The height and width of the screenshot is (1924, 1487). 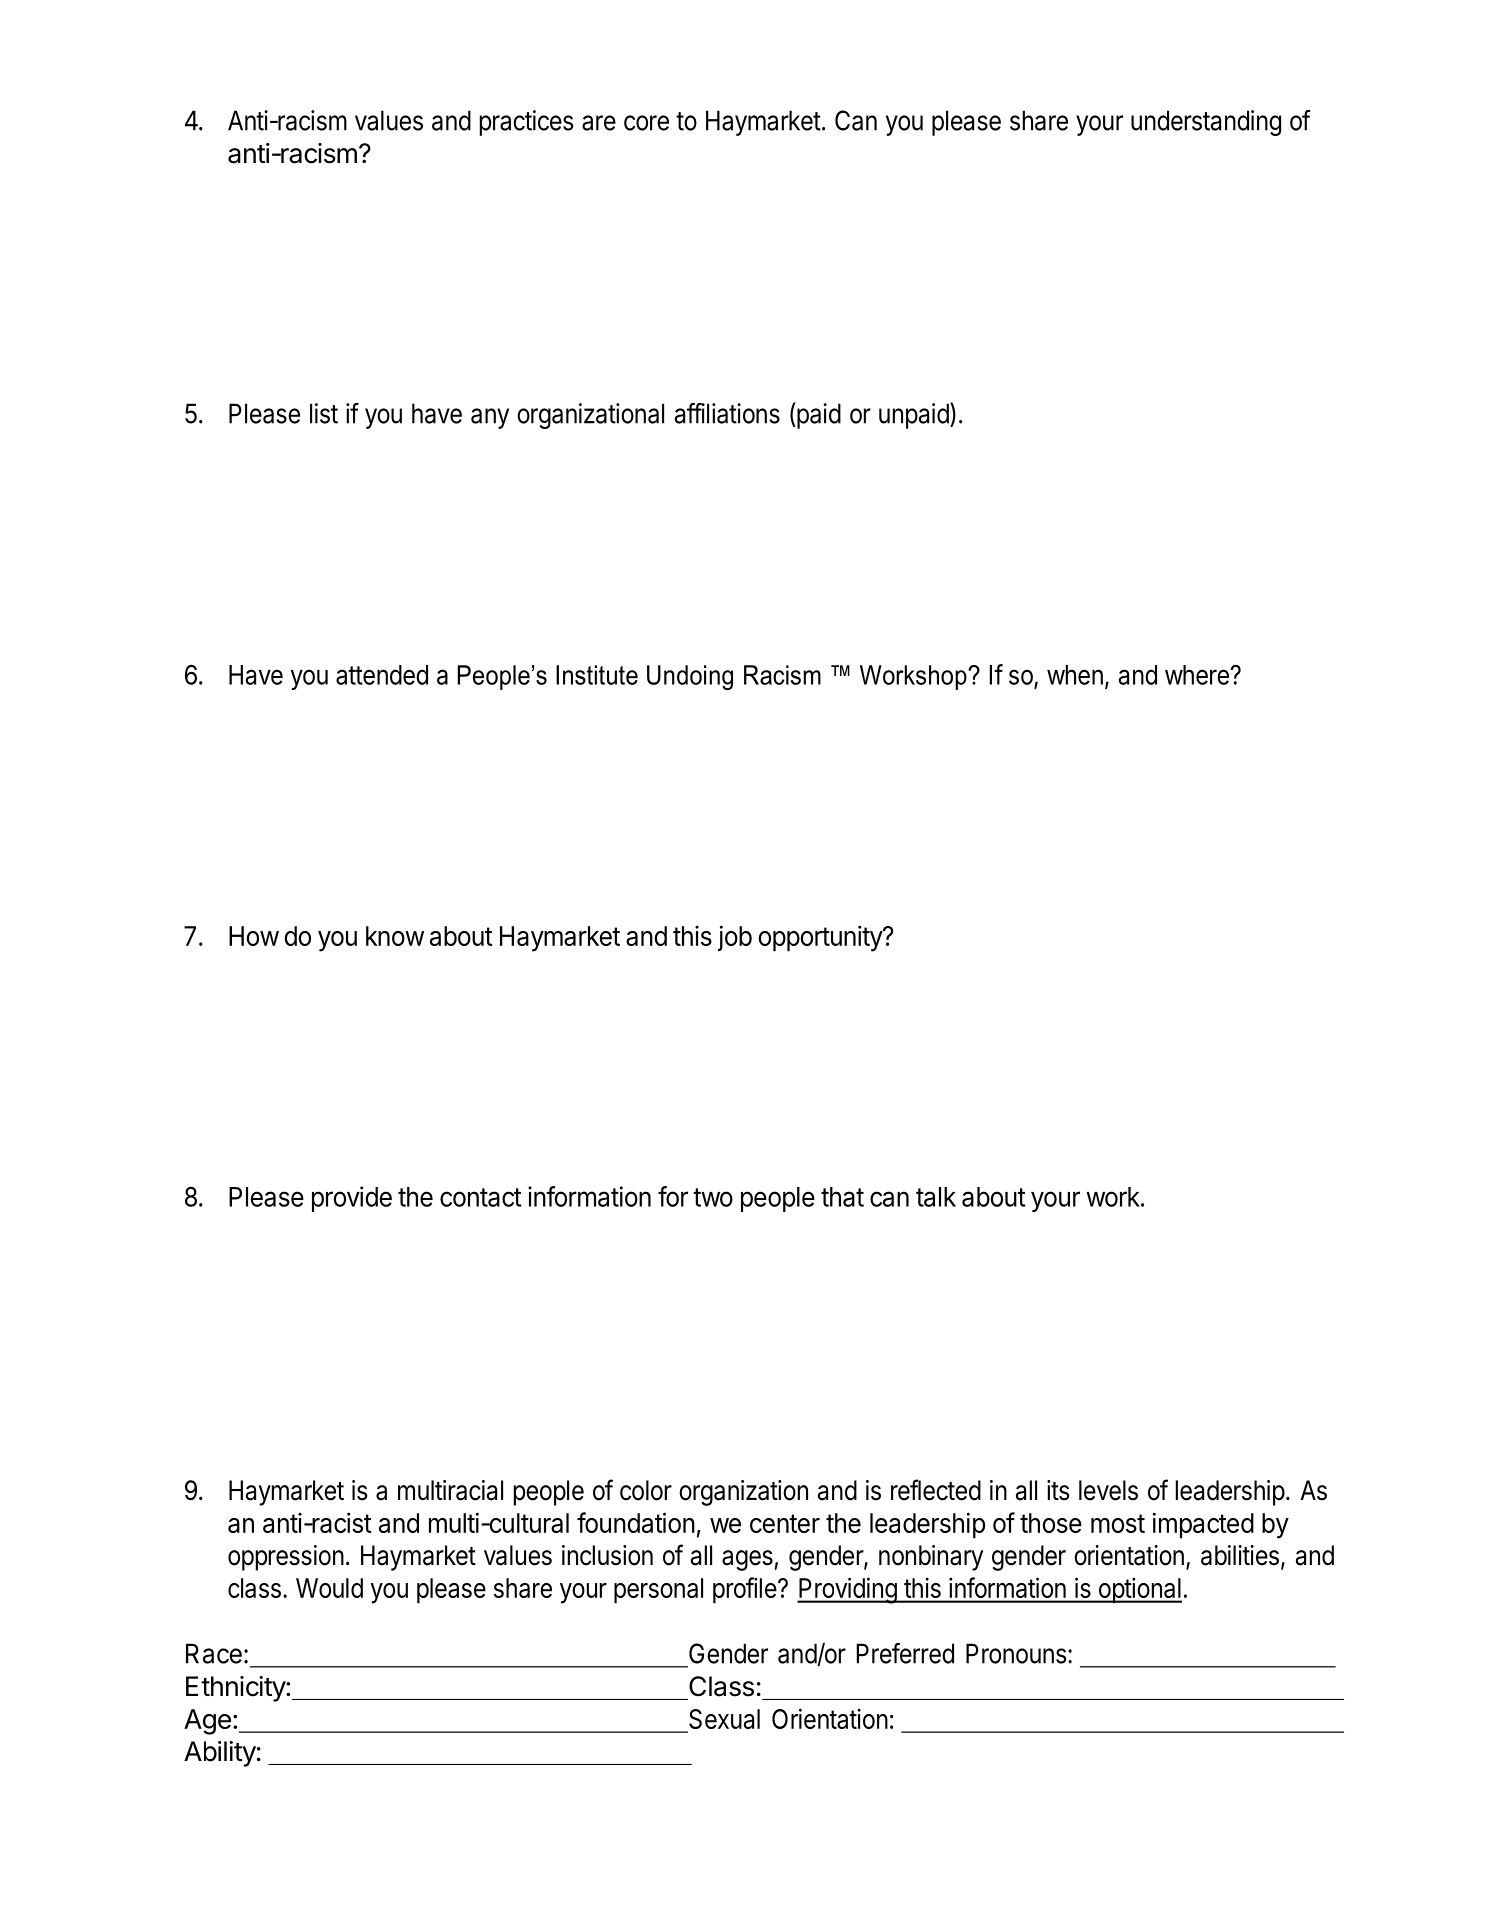 I want to click on two, so click(x=713, y=1197).
